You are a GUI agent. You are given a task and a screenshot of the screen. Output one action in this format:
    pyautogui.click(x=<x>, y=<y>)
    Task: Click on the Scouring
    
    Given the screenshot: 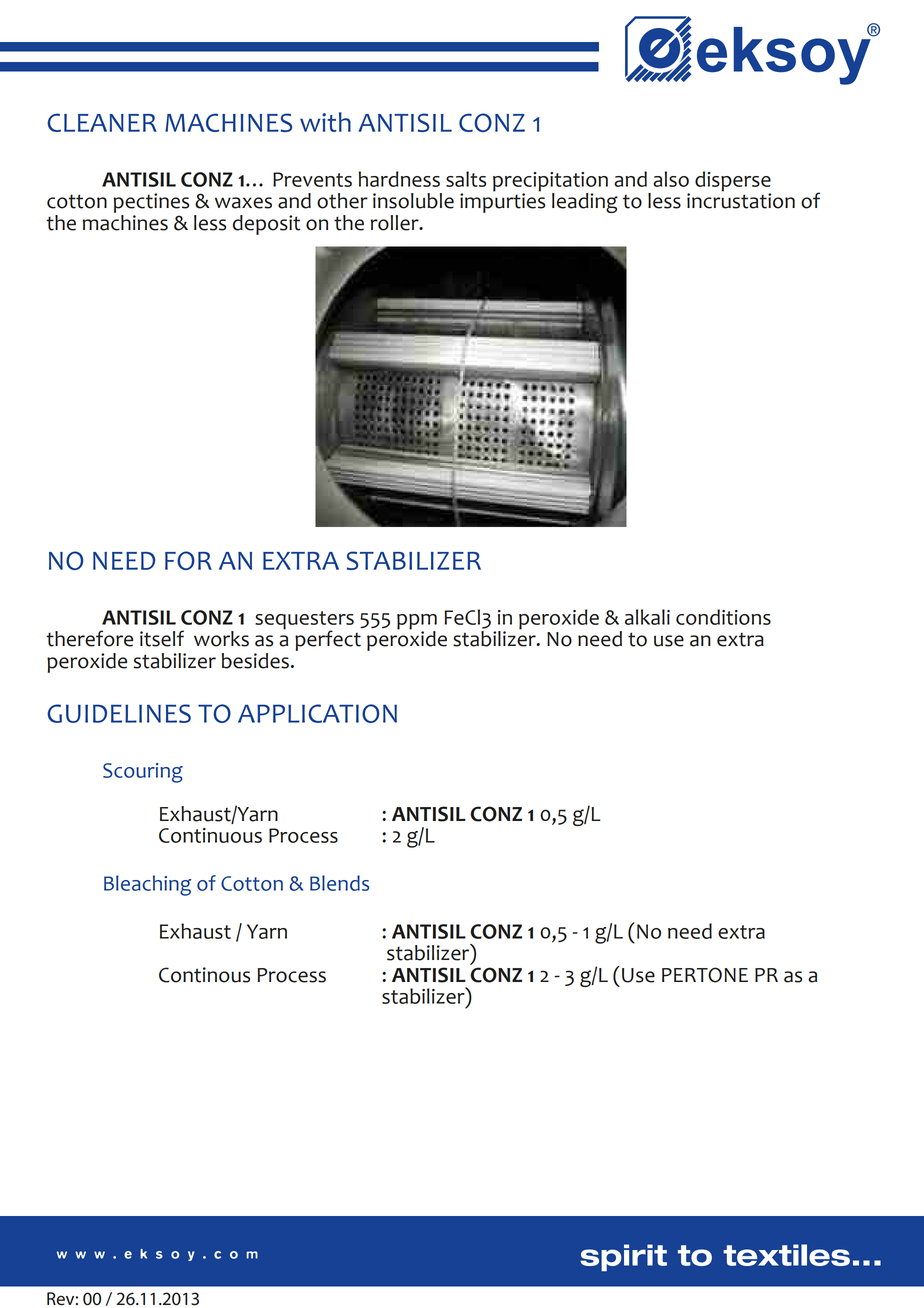 What is the action you would take?
    pyautogui.click(x=143, y=773)
